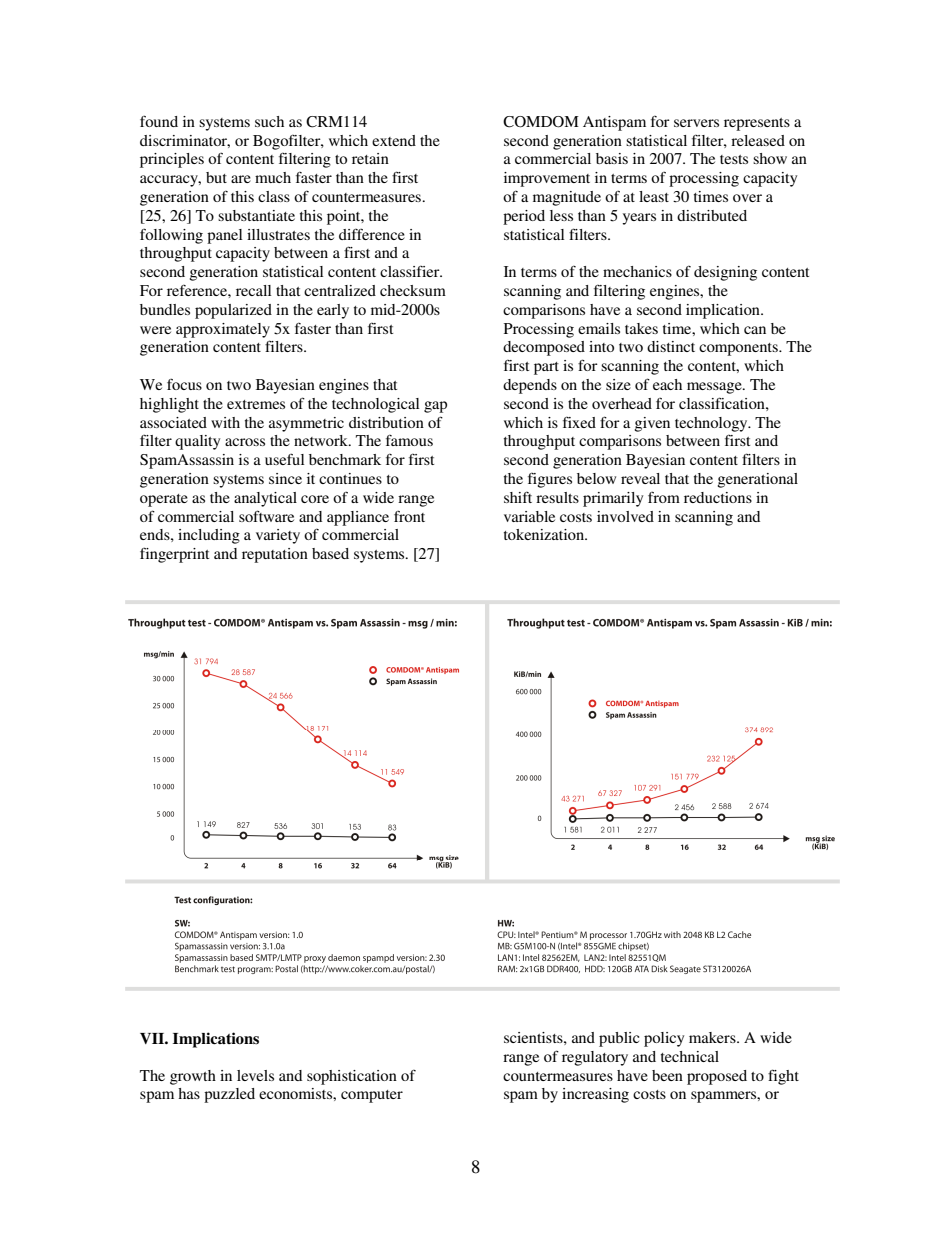 The height and width of the screenshot is (1233, 952). Describe the element at coordinates (718, 497) in the screenshot. I see `reductions` at that location.
